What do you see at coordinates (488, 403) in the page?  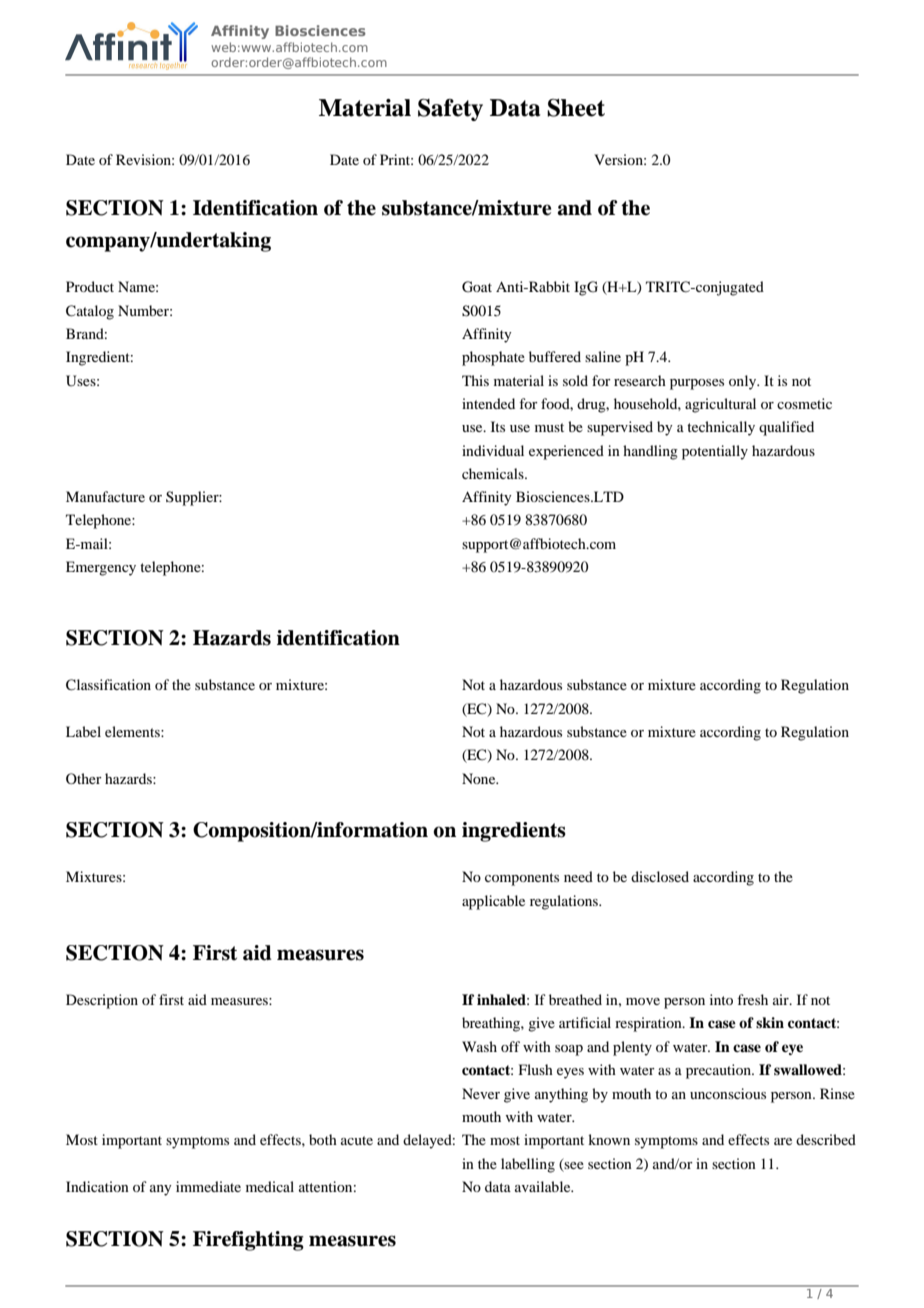 I see `intended` at bounding box center [488, 403].
